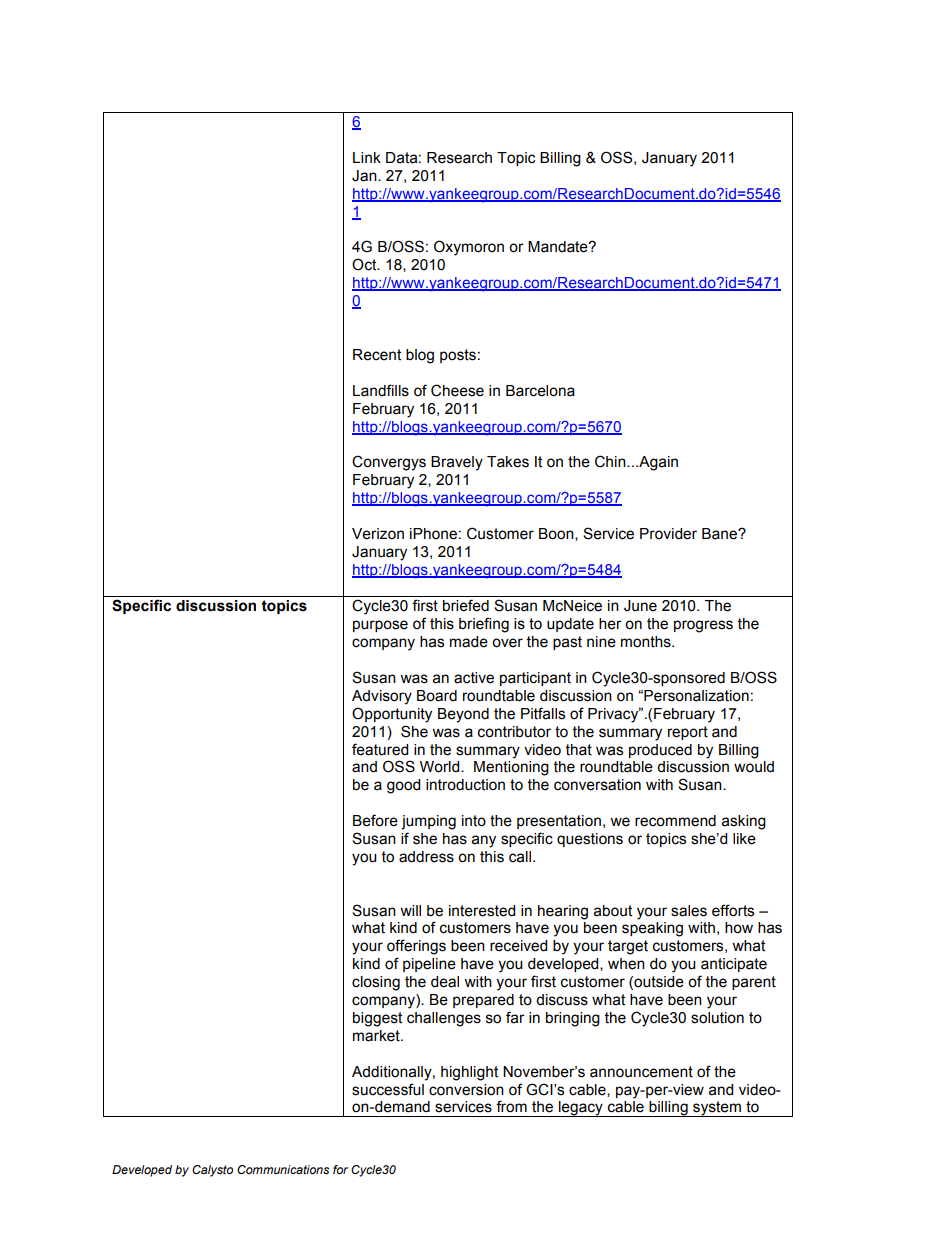  What do you see at coordinates (367, 157) in the page?
I see `Link` at bounding box center [367, 157].
